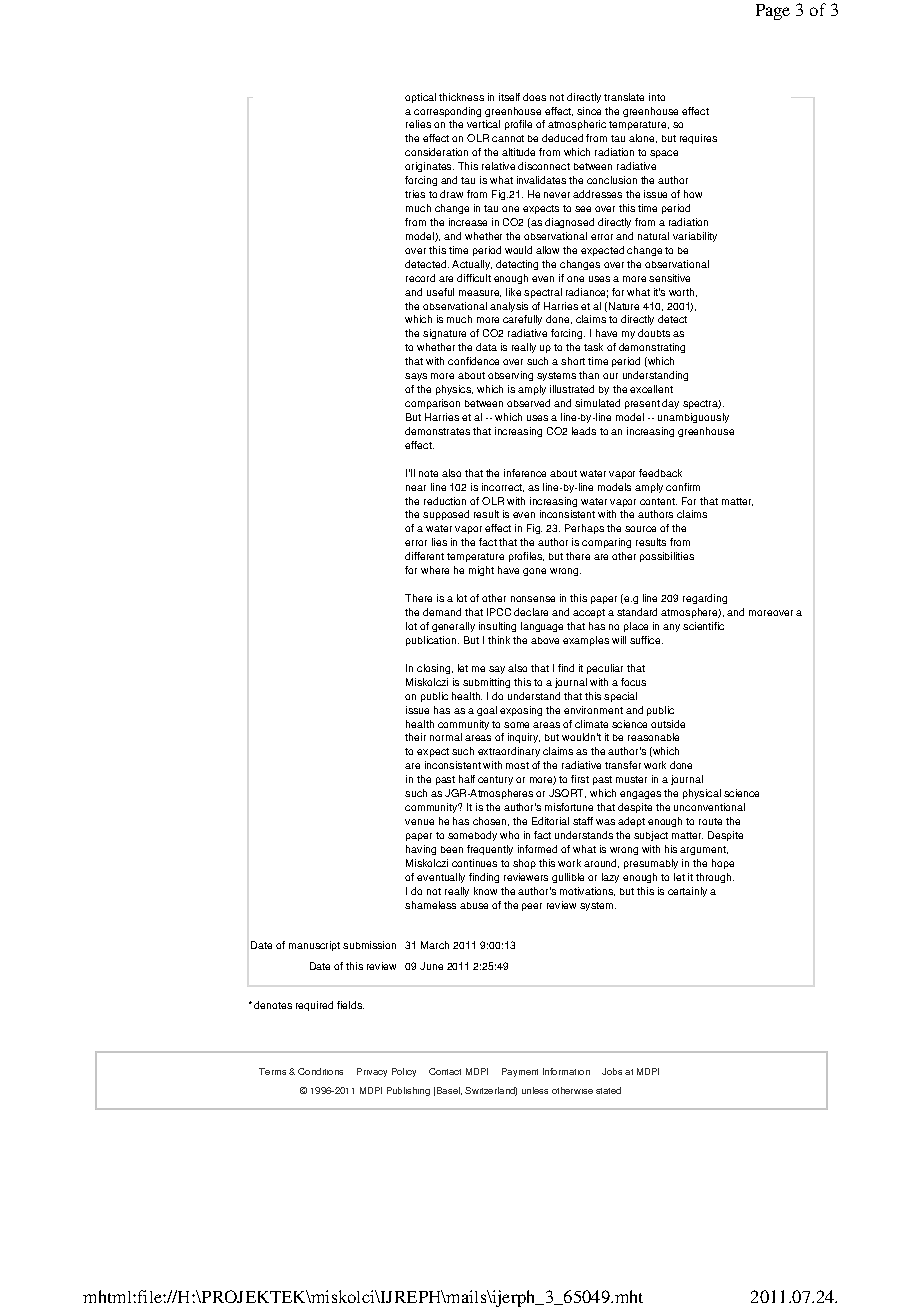  What do you see at coordinates (693, 418) in the screenshot?
I see `unambiguously` at bounding box center [693, 418].
